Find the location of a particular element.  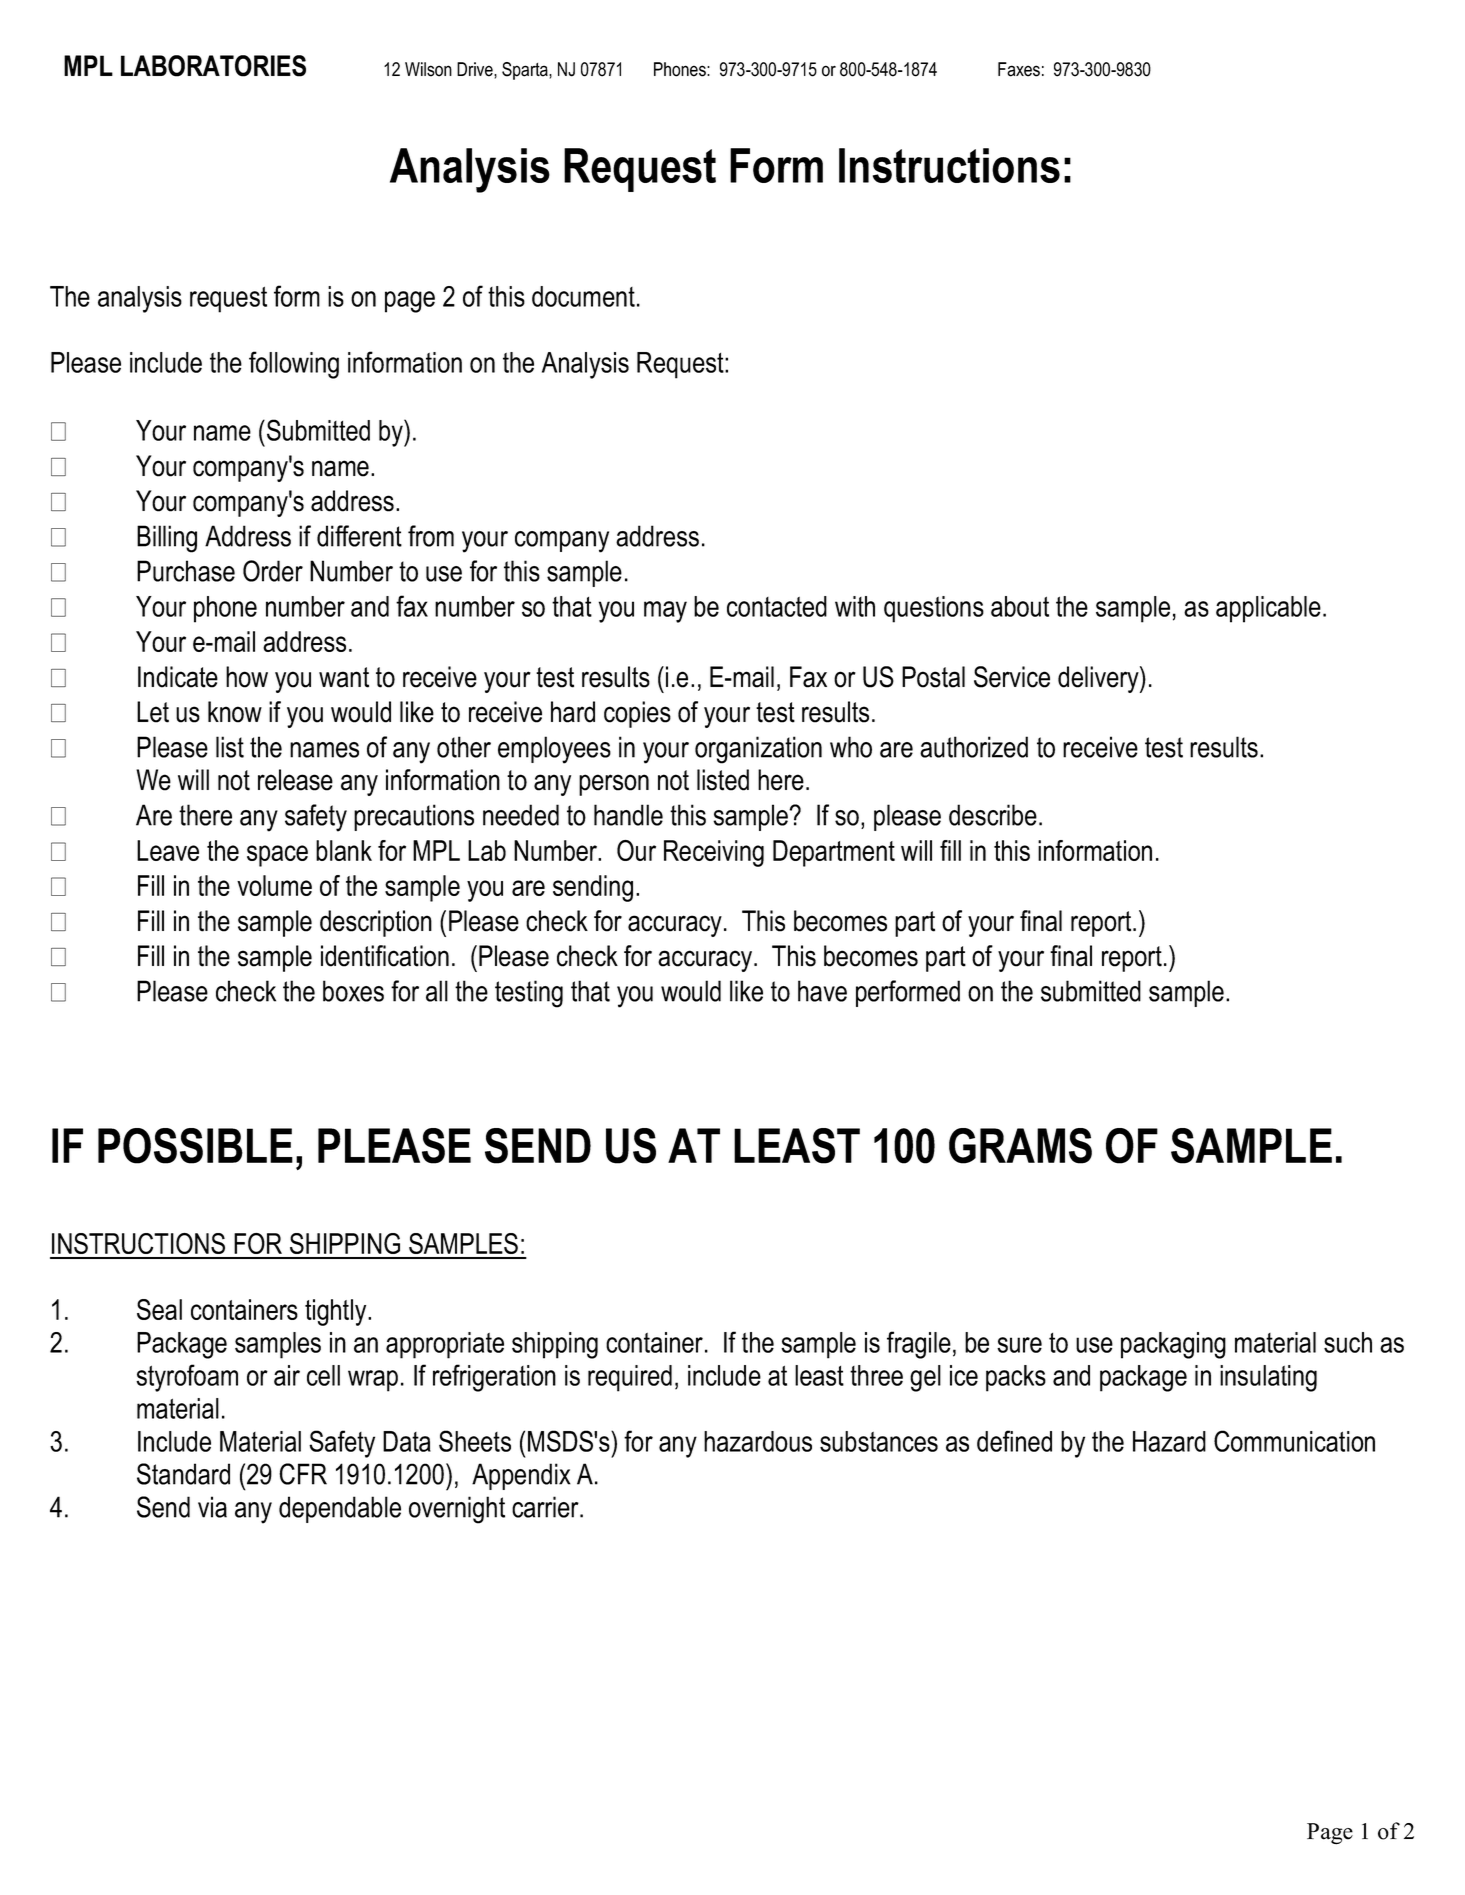

contacted is located at coordinates (777, 606).
